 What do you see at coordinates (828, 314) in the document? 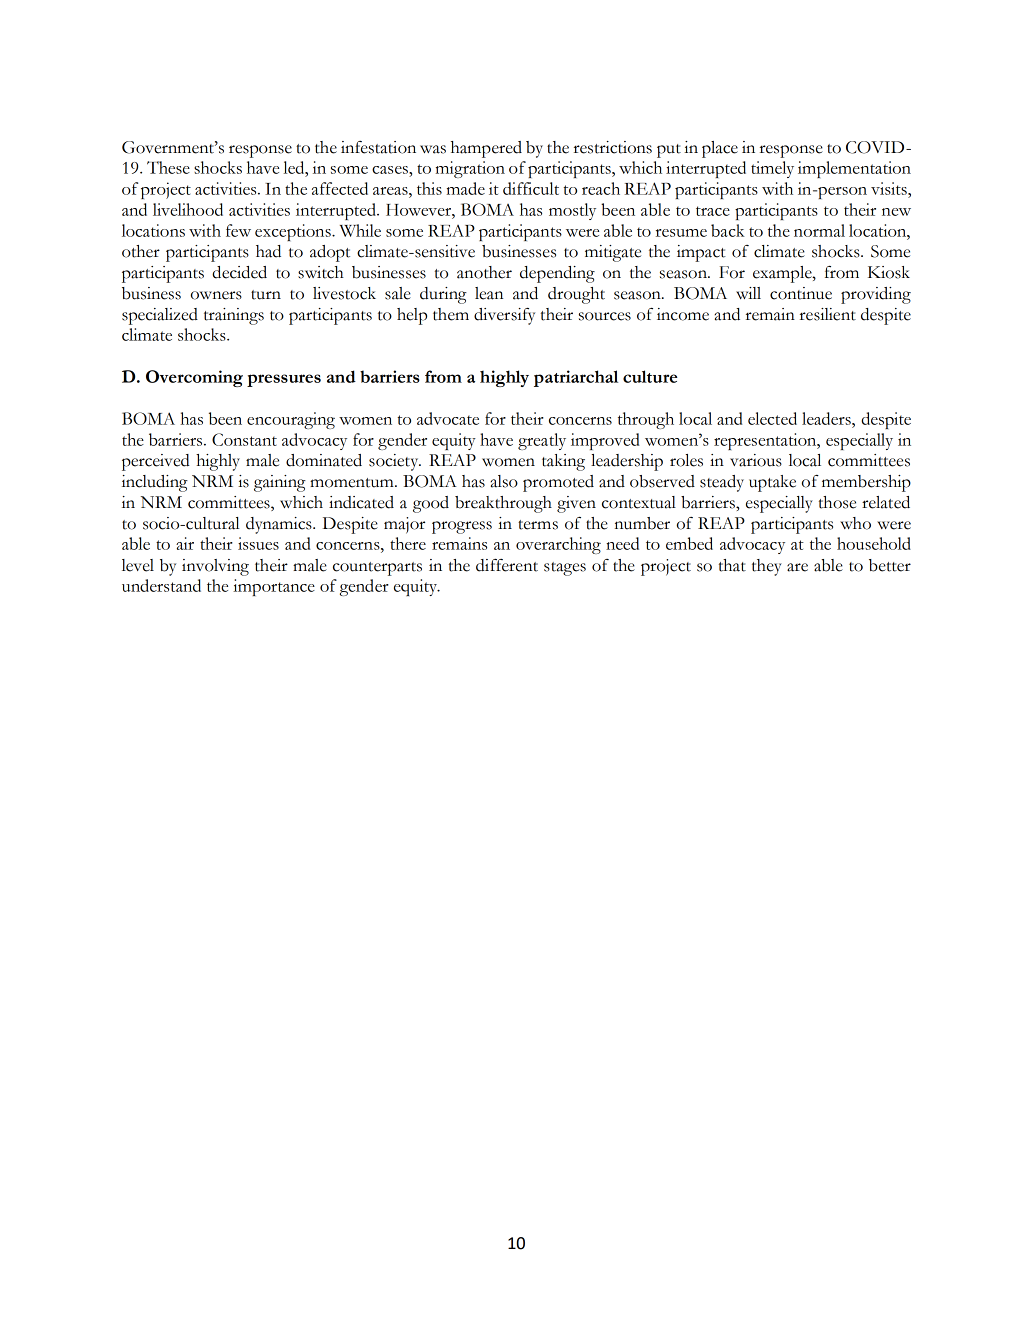
I see `resilient` at bounding box center [828, 314].
